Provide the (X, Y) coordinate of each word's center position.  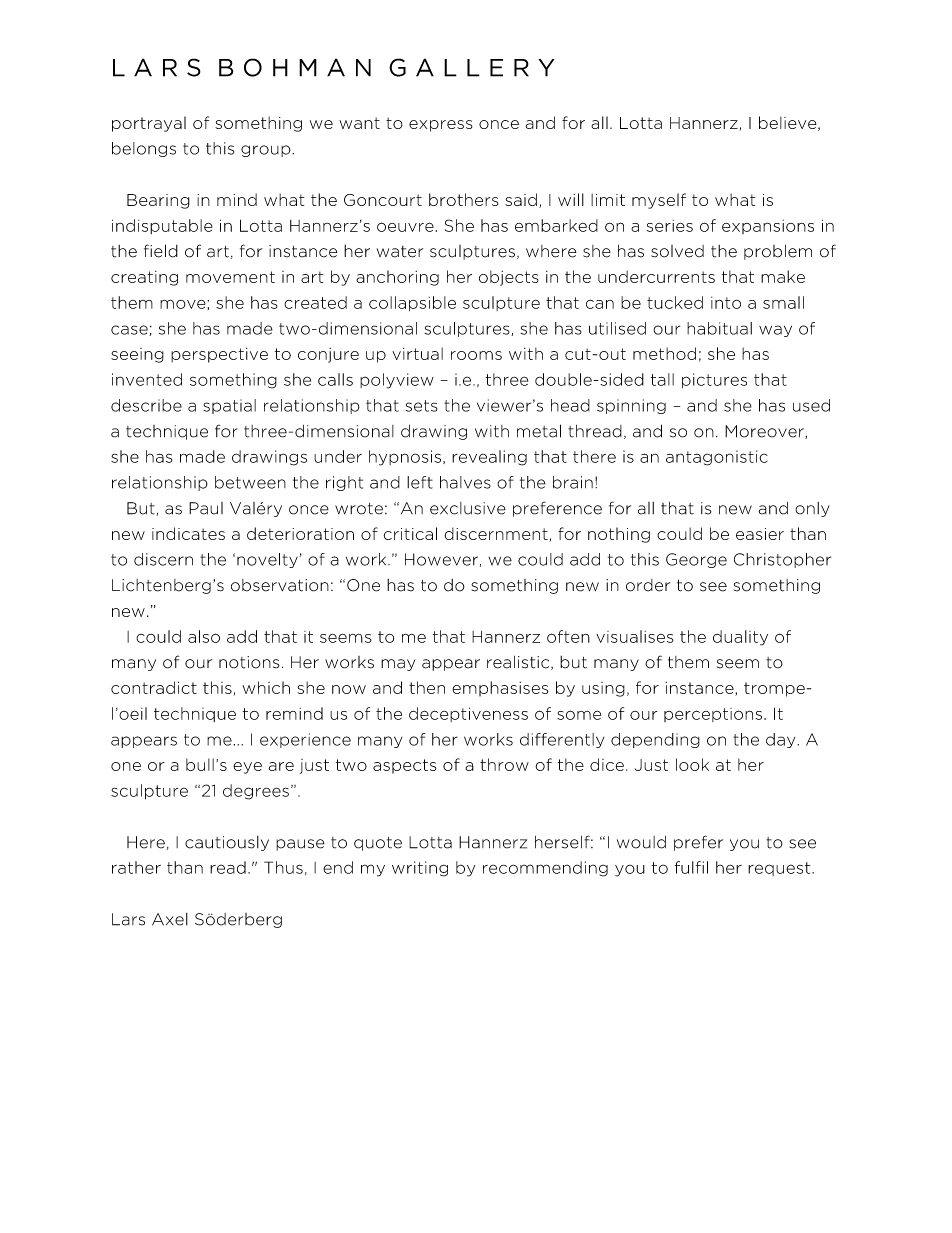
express (441, 126)
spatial (229, 406)
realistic (519, 663)
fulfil (691, 867)
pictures (714, 380)
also (204, 636)
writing (420, 869)
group (267, 151)
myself (659, 201)
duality (740, 638)
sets (421, 406)
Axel (170, 919)
